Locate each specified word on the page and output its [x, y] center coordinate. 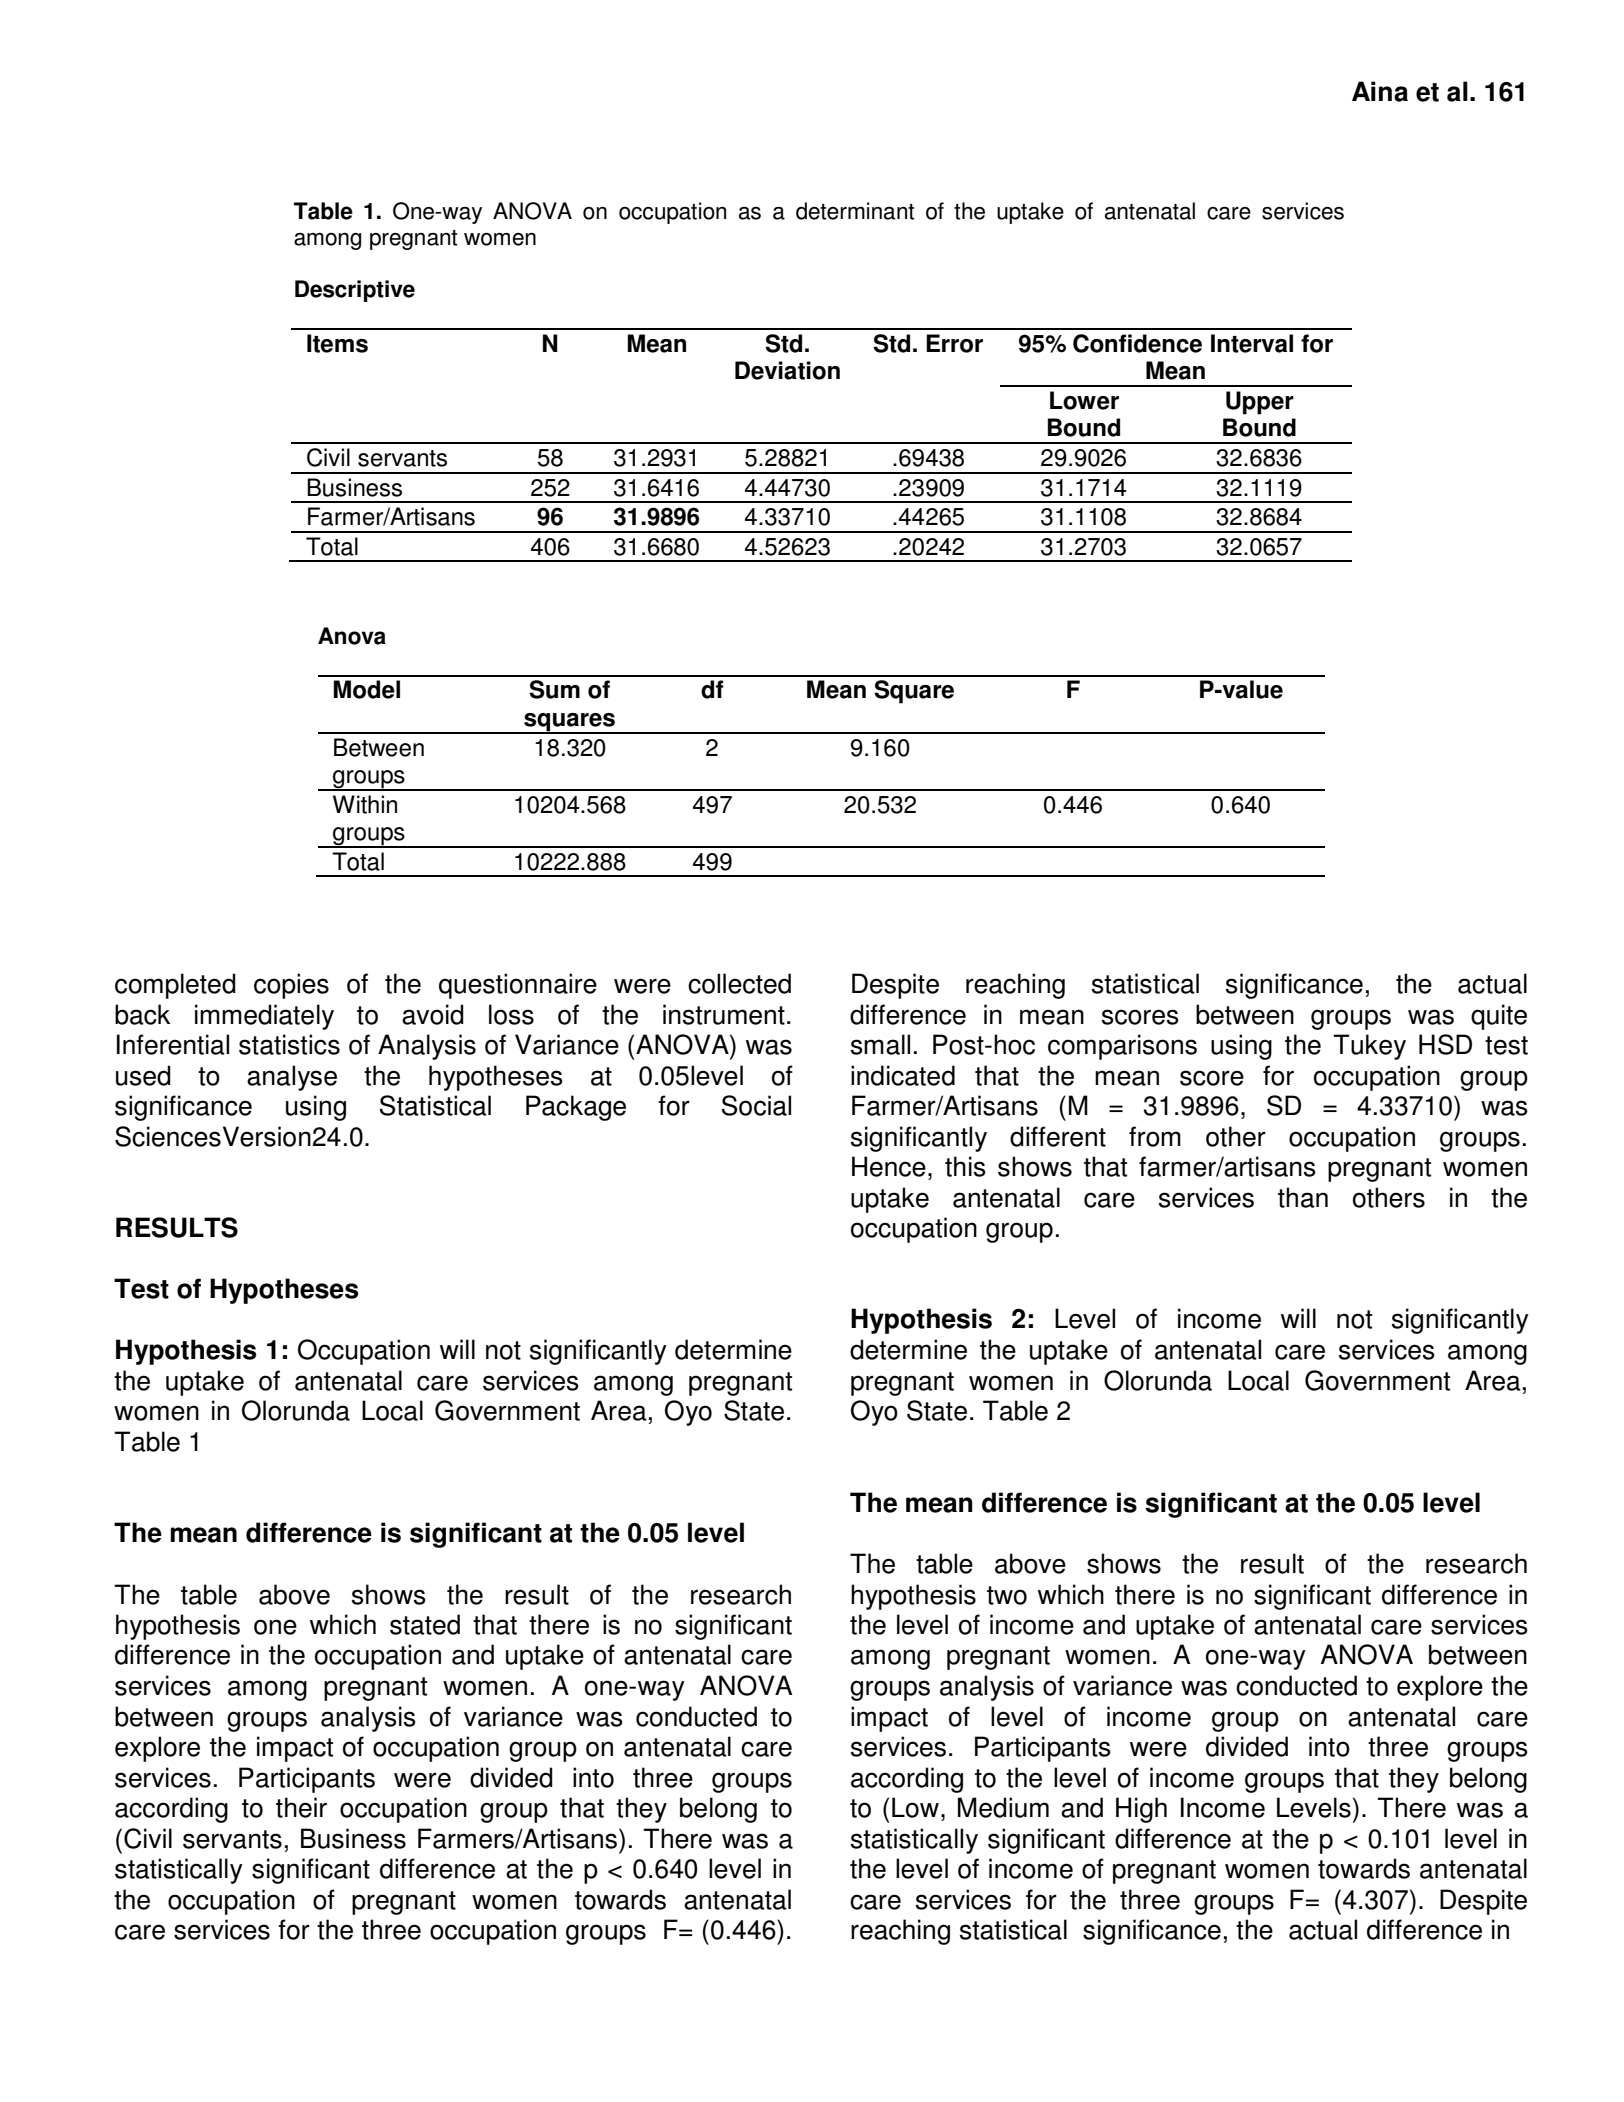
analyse [292, 1078]
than [1303, 1197]
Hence [889, 1166]
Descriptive [355, 291]
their [301, 1807]
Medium [1003, 1807]
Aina [1380, 91]
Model [366, 689]
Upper [1260, 403]
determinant [855, 211]
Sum [554, 689]
